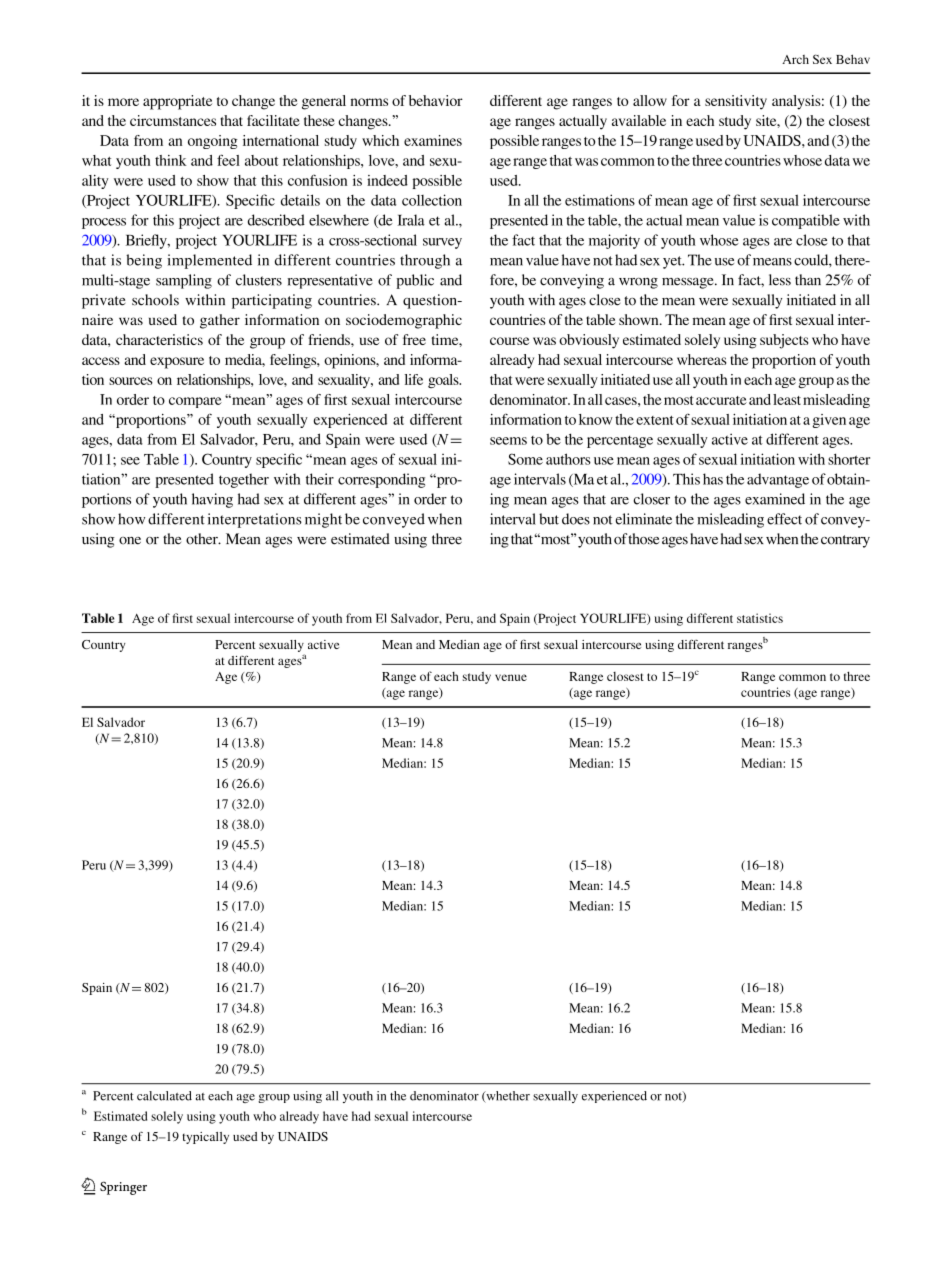 This image has width=952, height=1265. I want to click on sensitivity, so click(736, 102).
